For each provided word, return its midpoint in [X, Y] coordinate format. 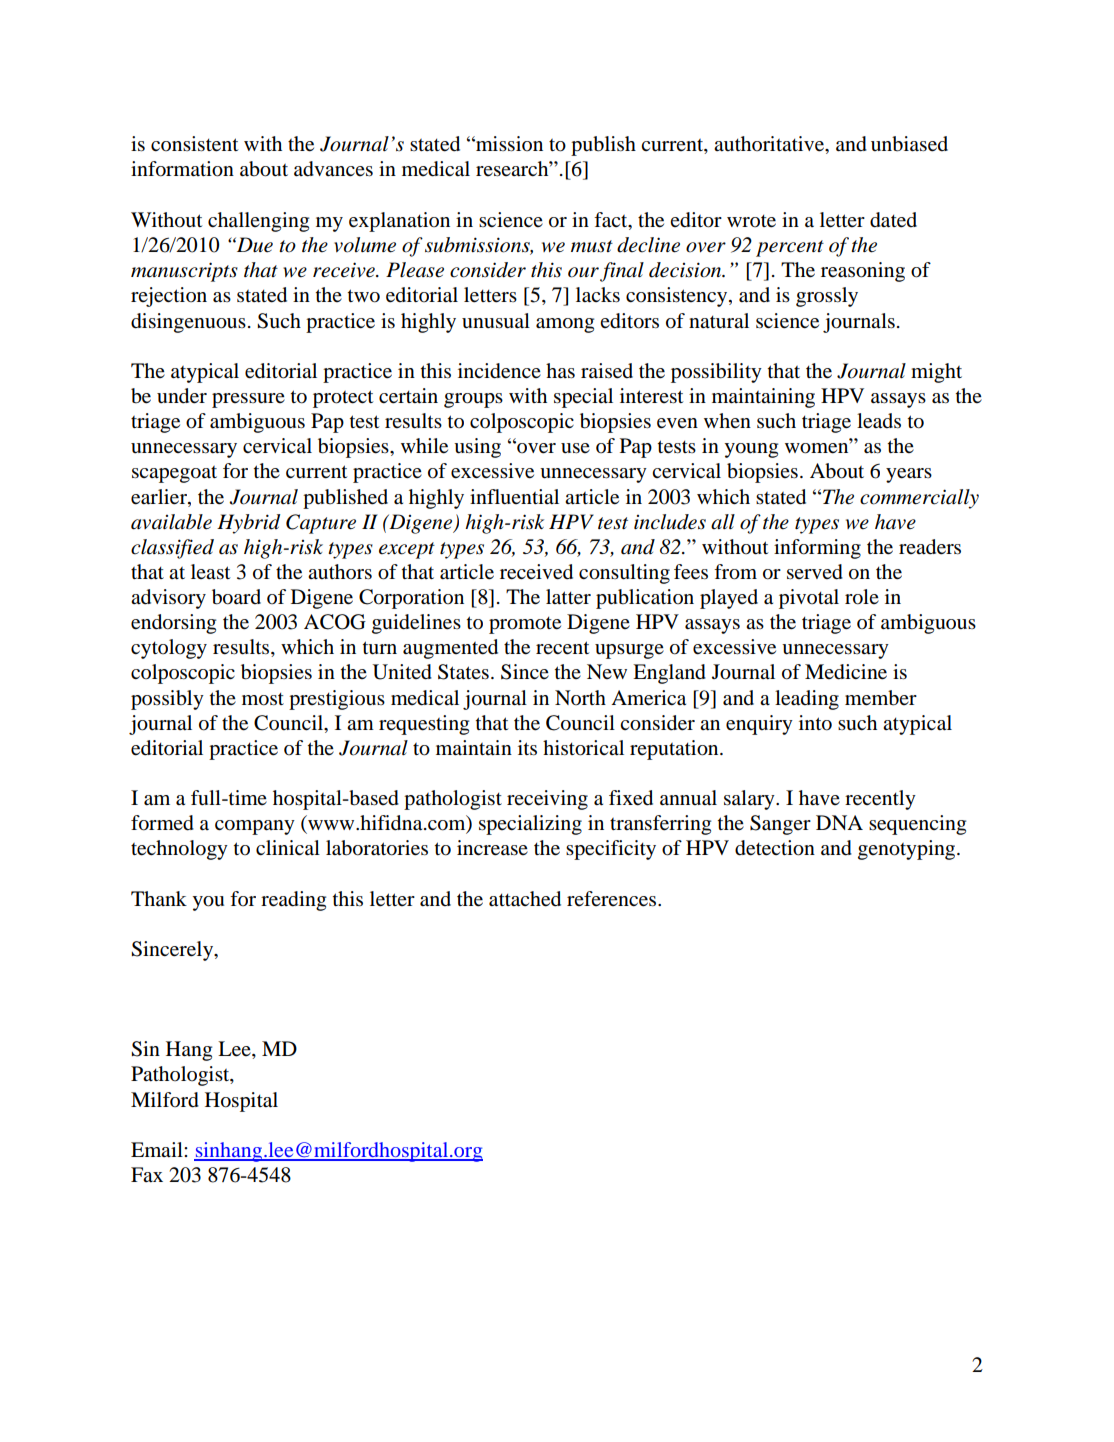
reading [293, 901]
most [263, 699]
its [527, 747]
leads [879, 421]
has [560, 371]
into [815, 723]
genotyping [908, 850]
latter [568, 597]
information [182, 169]
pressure [248, 400]
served [815, 572]
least [210, 572]
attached [525, 899]
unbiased [909, 144]
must [592, 246]
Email [158, 1149]
